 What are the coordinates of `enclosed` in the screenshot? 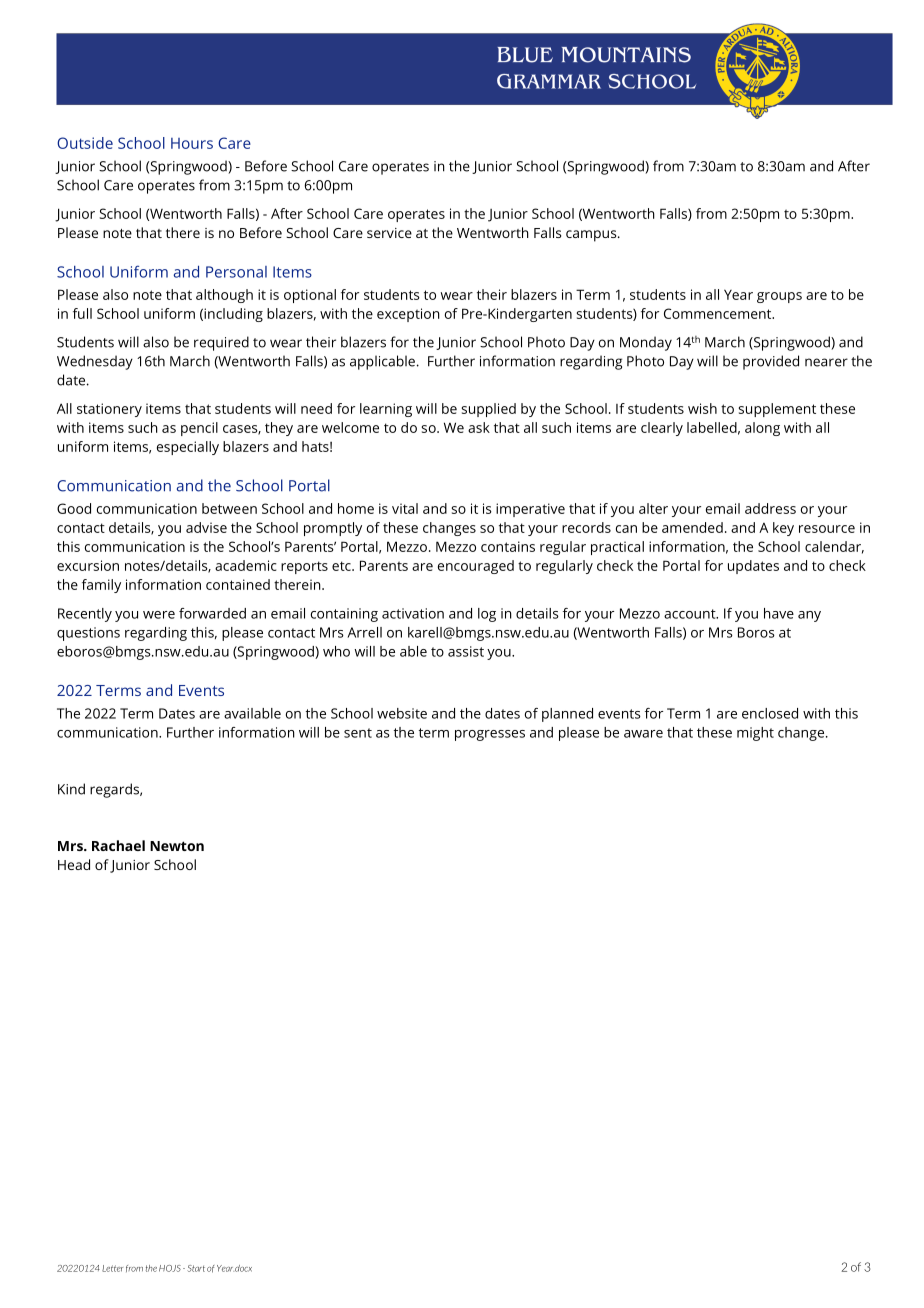 It's located at (770, 713).
